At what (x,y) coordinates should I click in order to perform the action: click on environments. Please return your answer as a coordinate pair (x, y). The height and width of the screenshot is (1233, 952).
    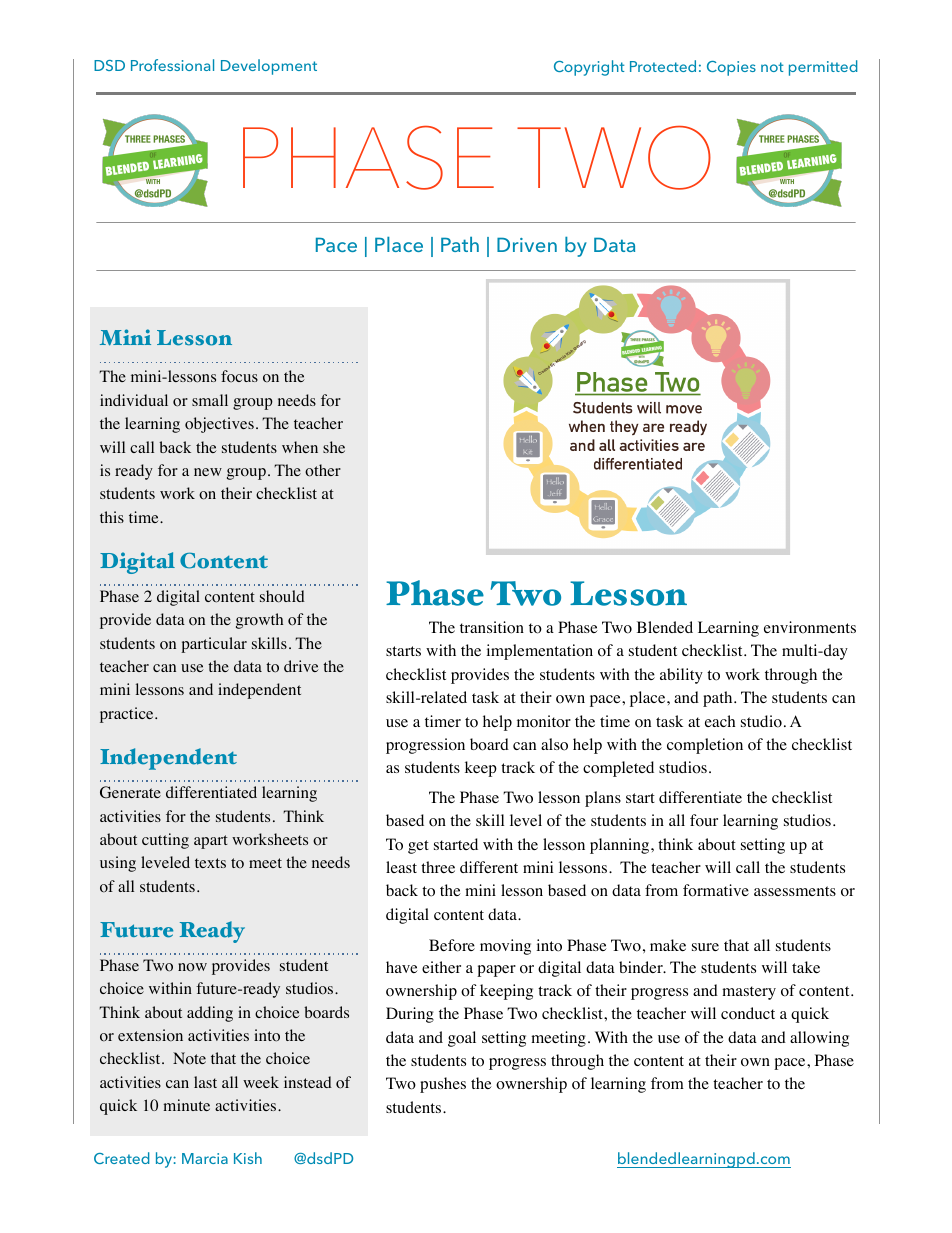
    Looking at the image, I should click on (810, 627).
